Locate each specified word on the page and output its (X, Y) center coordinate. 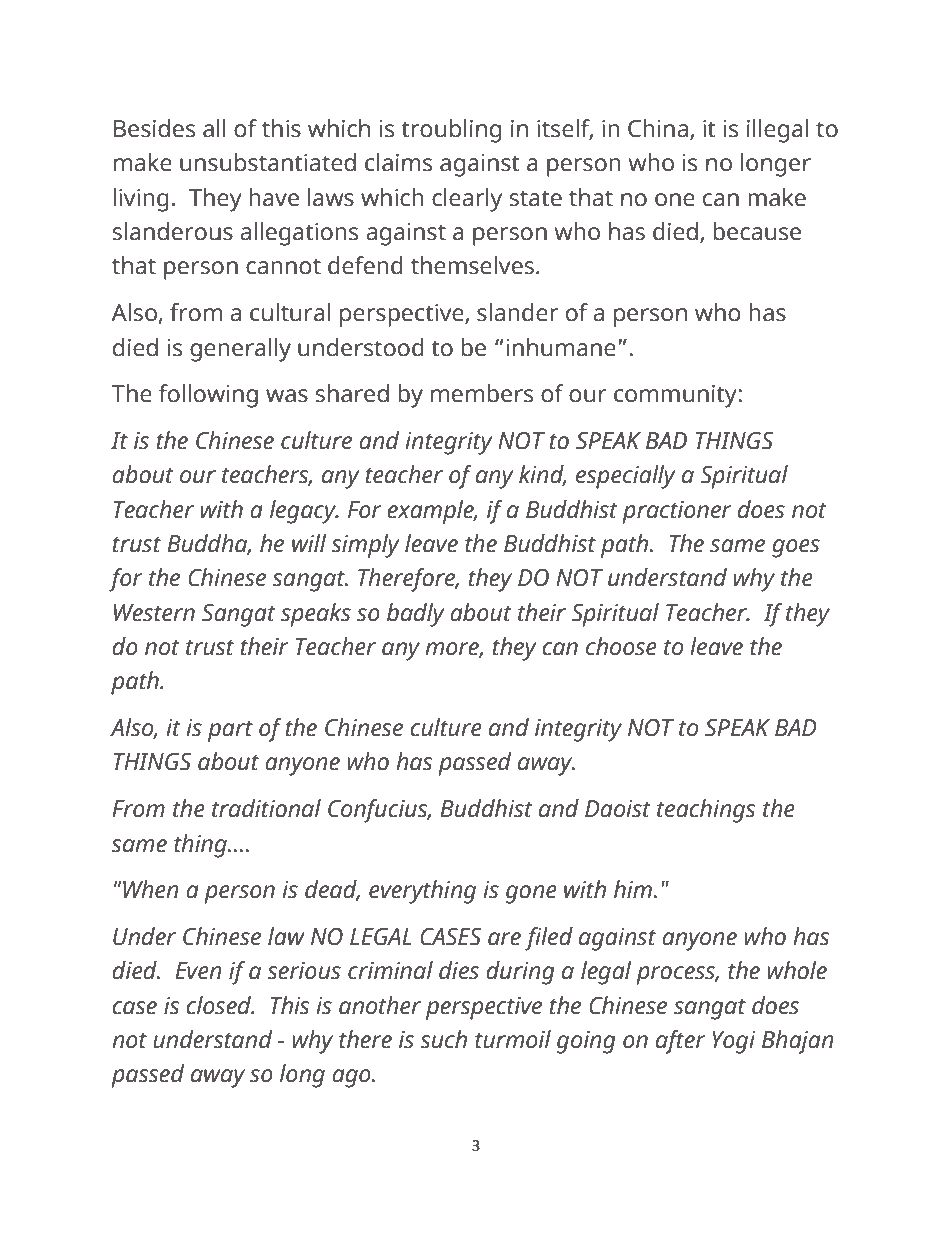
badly (416, 615)
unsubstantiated (268, 162)
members (482, 393)
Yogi (734, 1042)
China (658, 128)
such (443, 1039)
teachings (706, 811)
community (676, 396)
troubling (451, 131)
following (208, 396)
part (230, 731)
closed (220, 1005)
